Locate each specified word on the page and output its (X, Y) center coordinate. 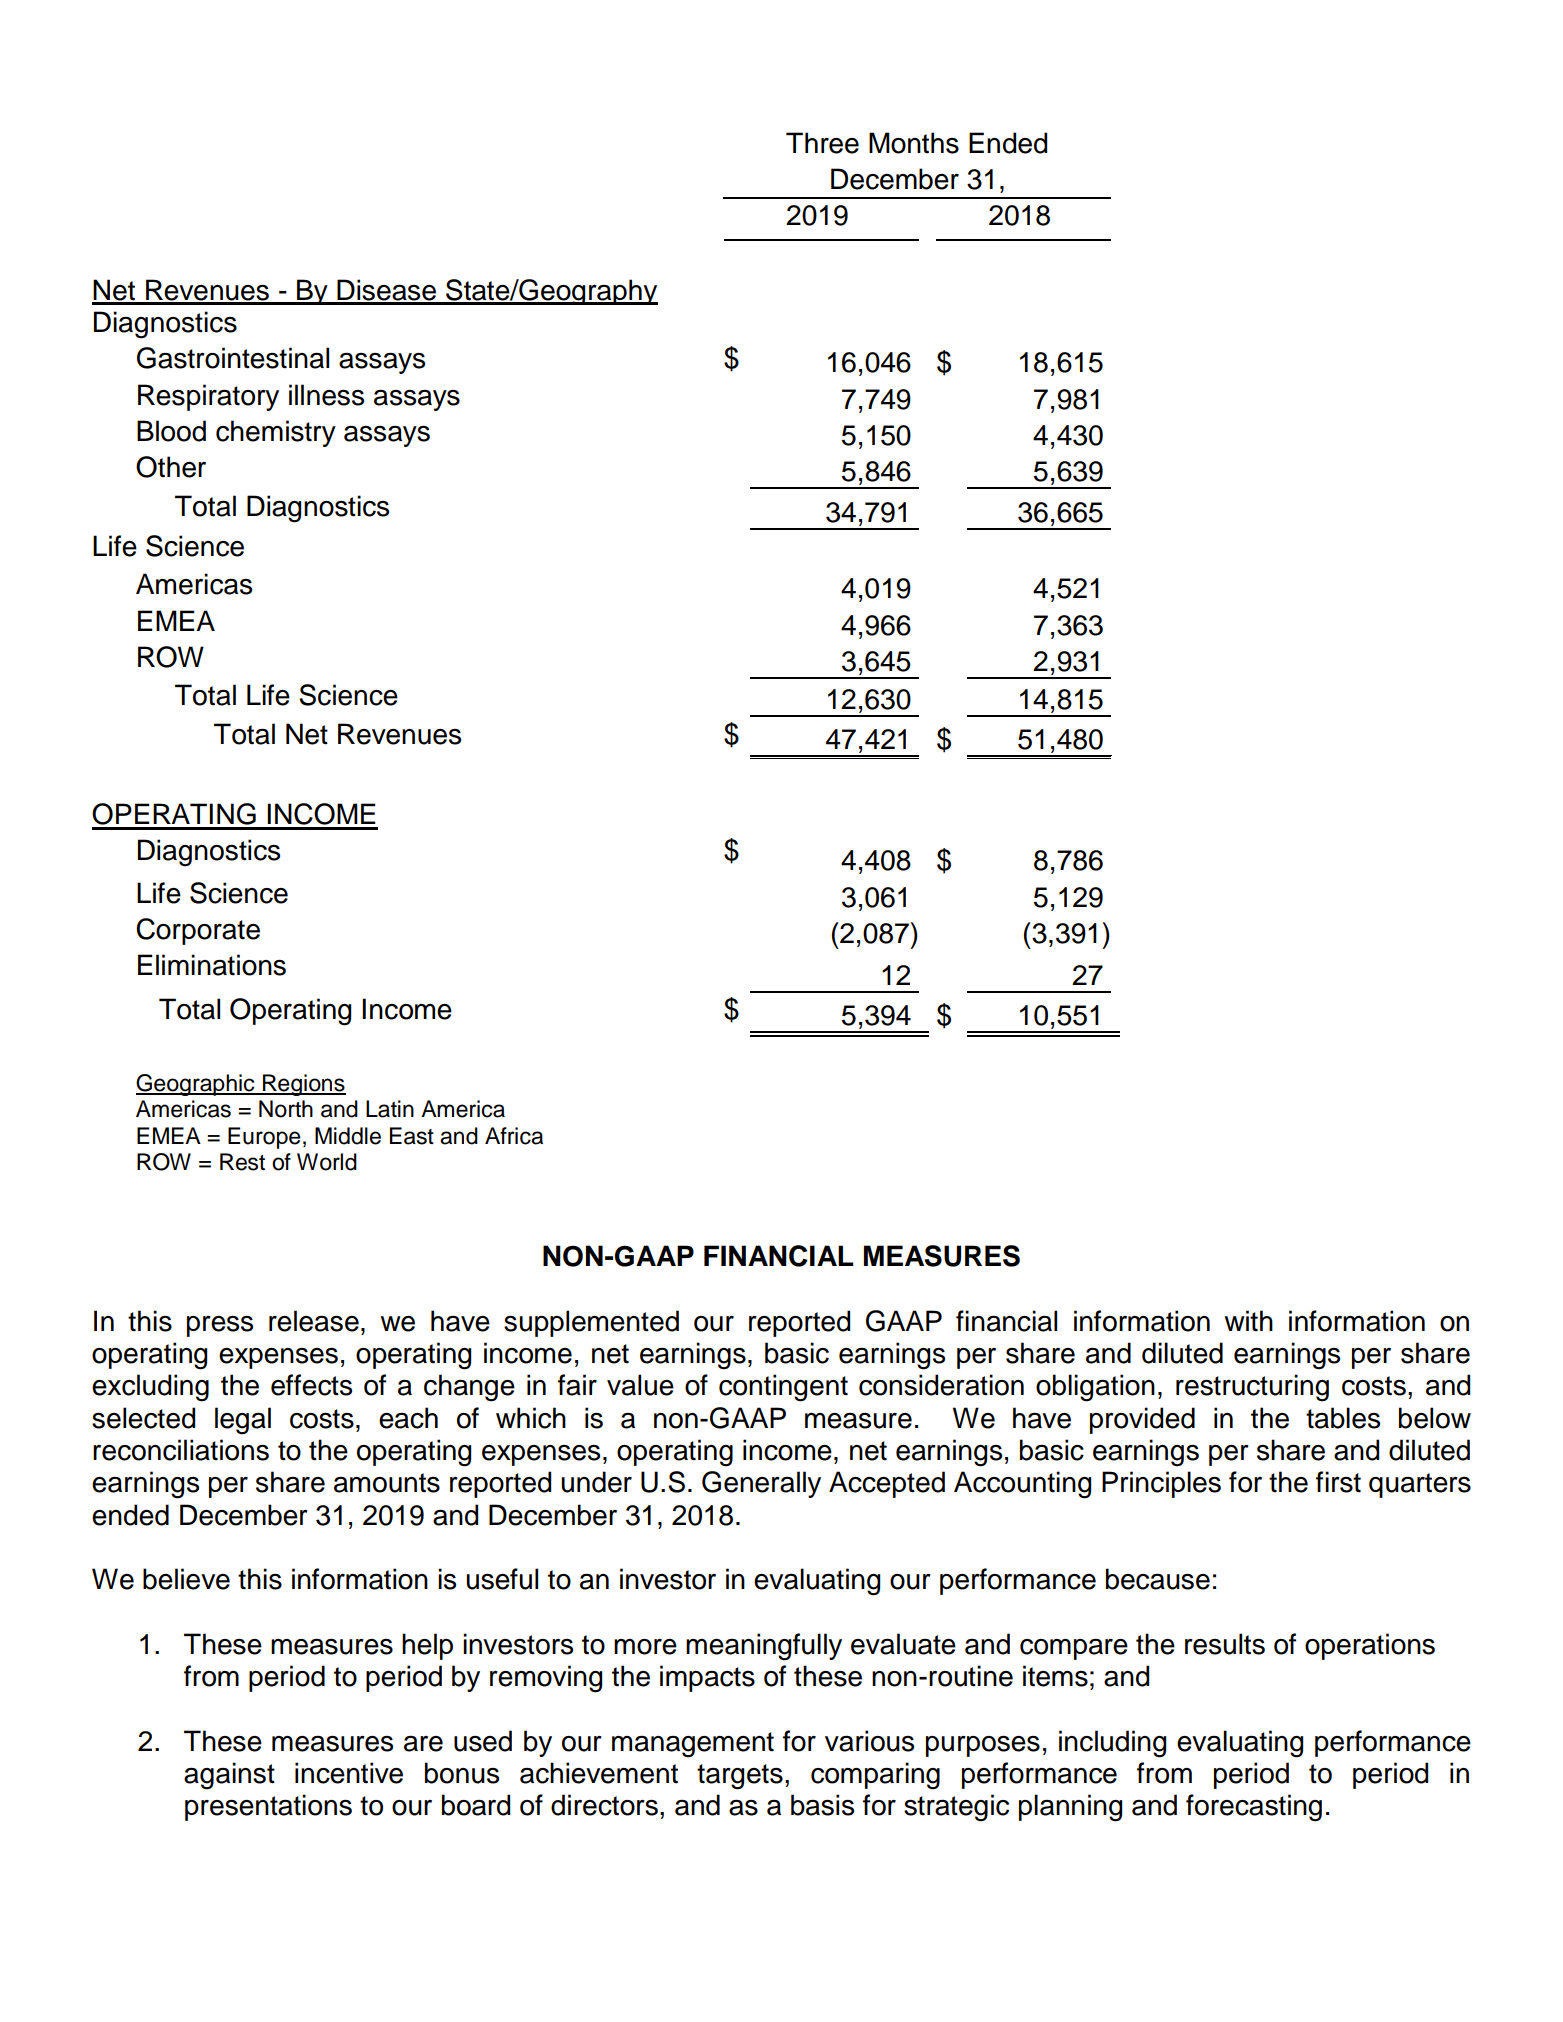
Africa (514, 1136)
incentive (349, 1773)
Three (822, 143)
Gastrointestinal (233, 358)
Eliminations (212, 965)
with (1249, 1320)
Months (914, 143)
